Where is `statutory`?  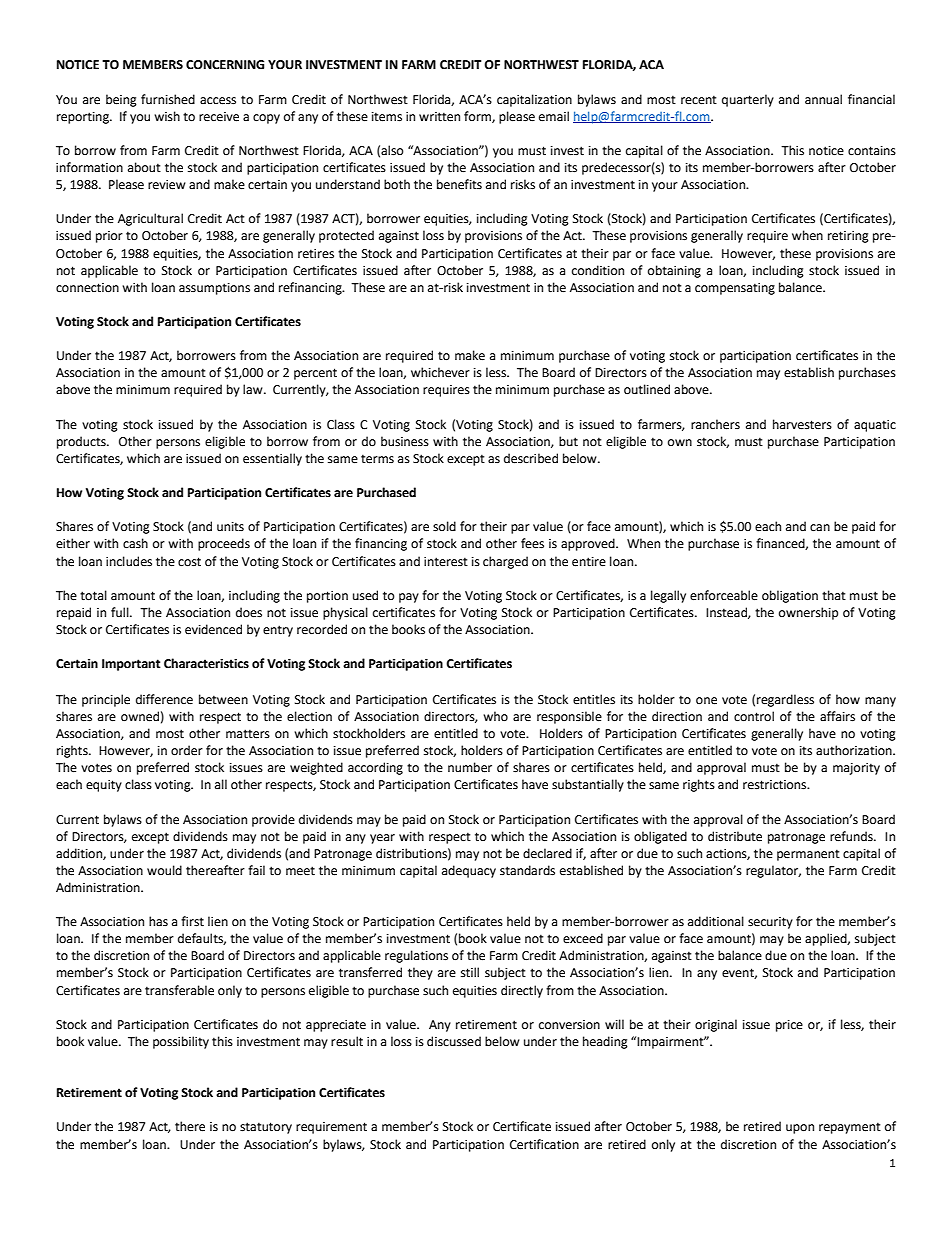
statutory is located at coordinates (266, 1128).
